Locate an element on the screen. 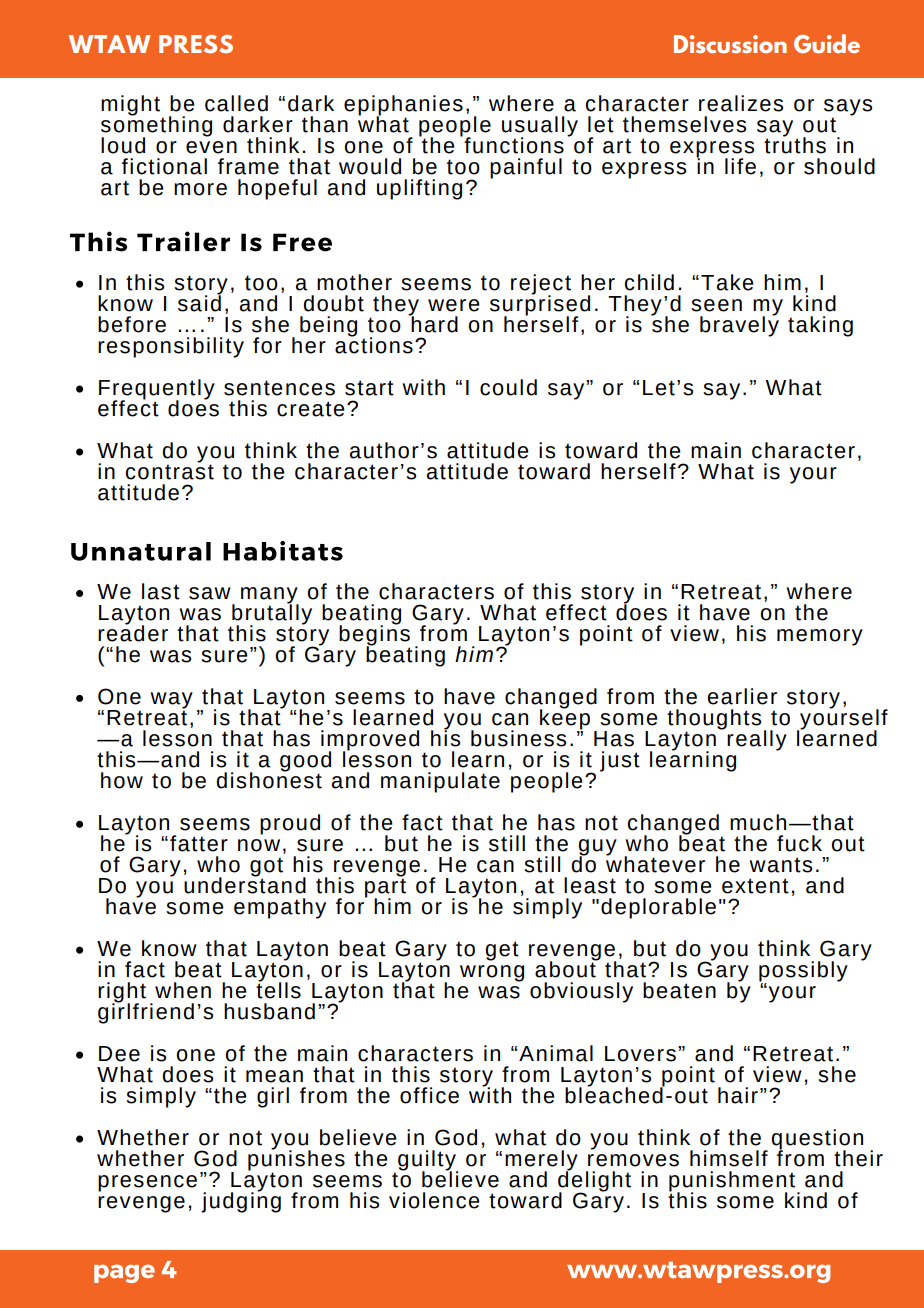  punishment is located at coordinates (732, 1182).
